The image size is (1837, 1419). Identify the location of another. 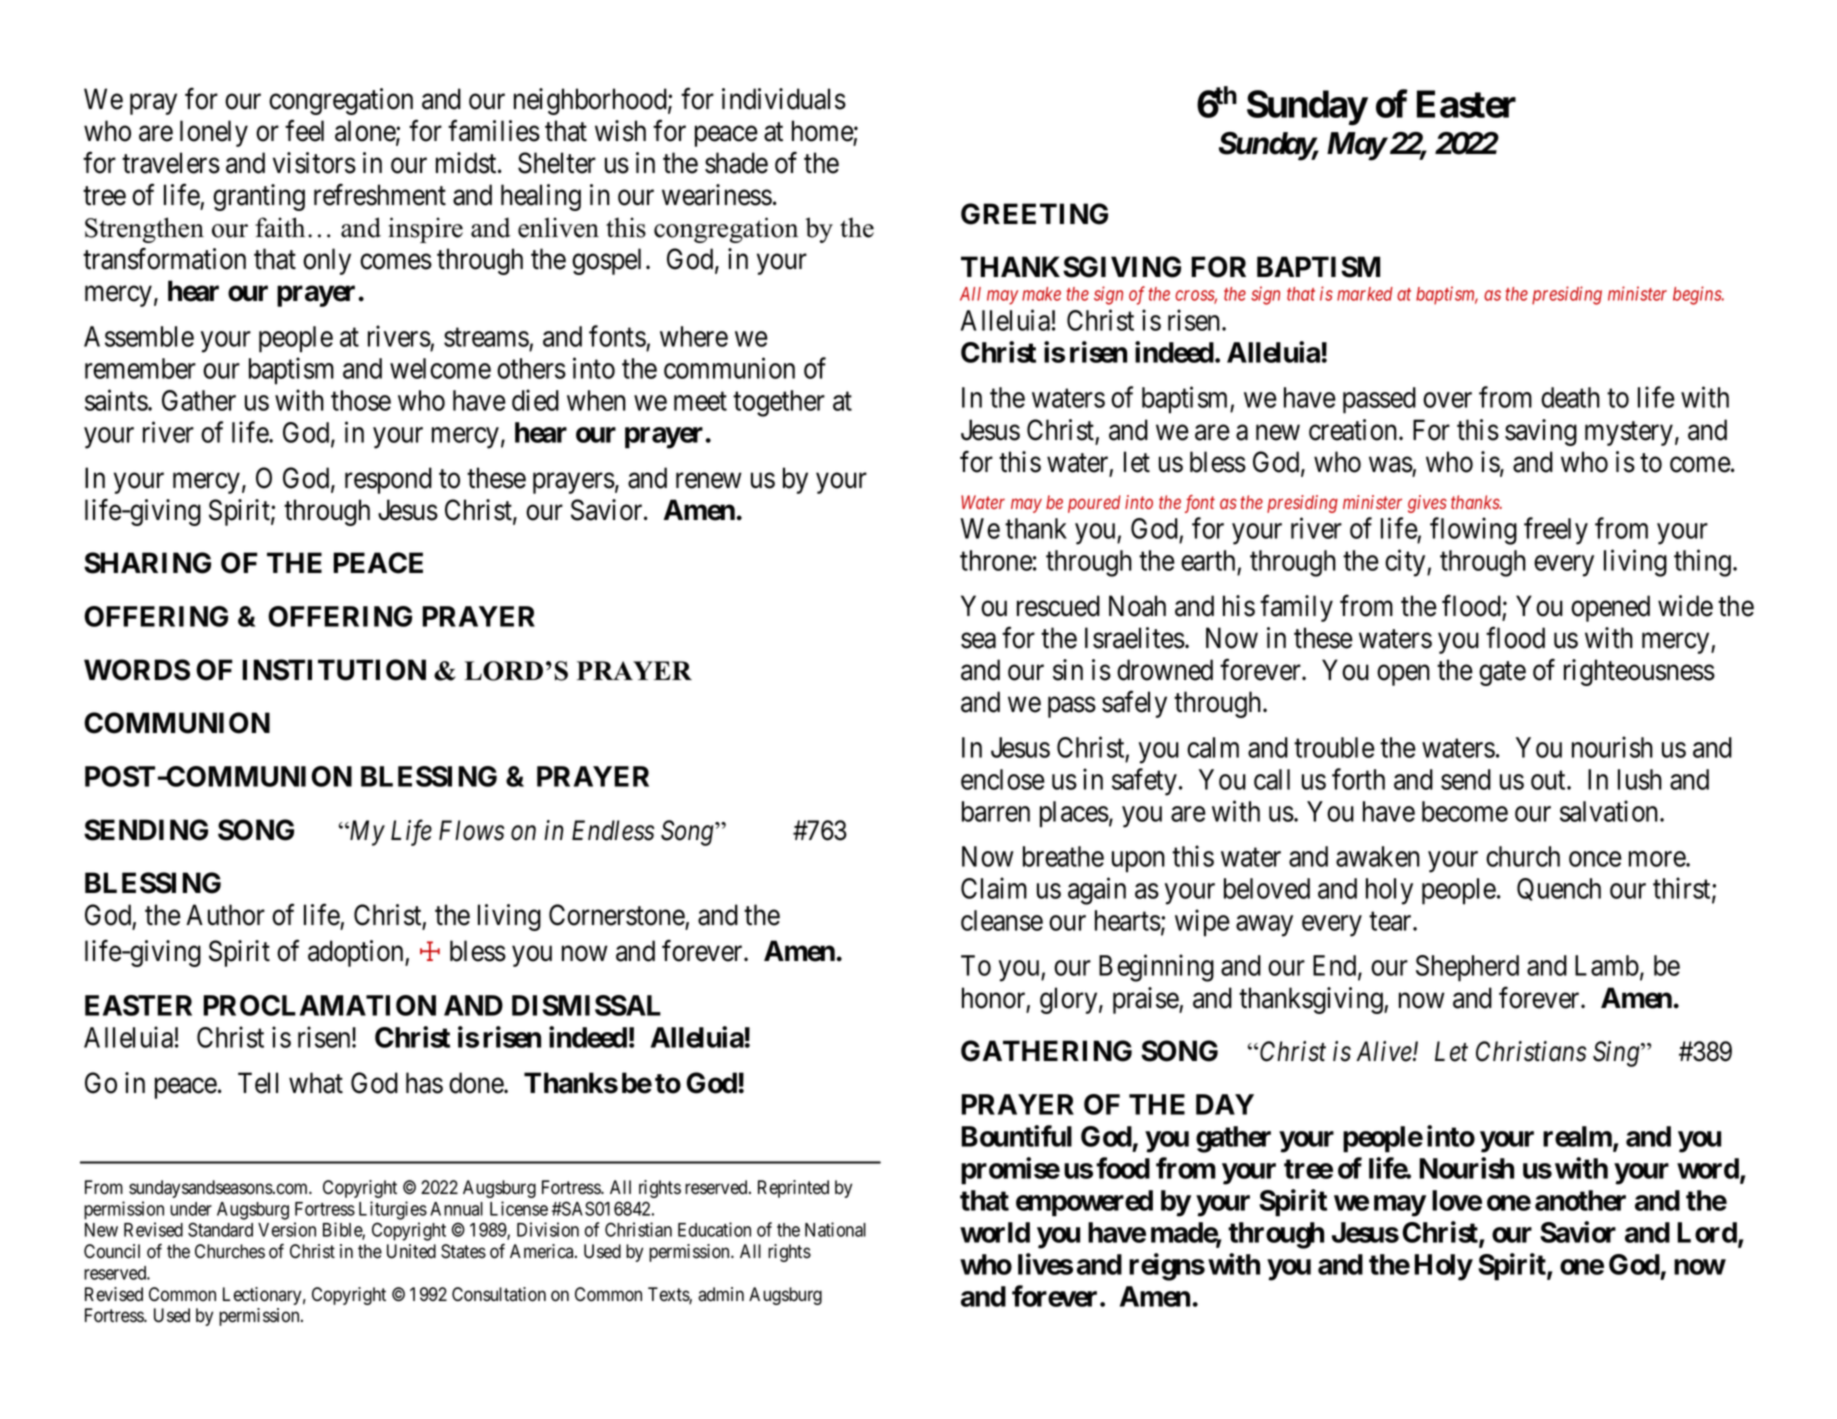
(1580, 1200).
